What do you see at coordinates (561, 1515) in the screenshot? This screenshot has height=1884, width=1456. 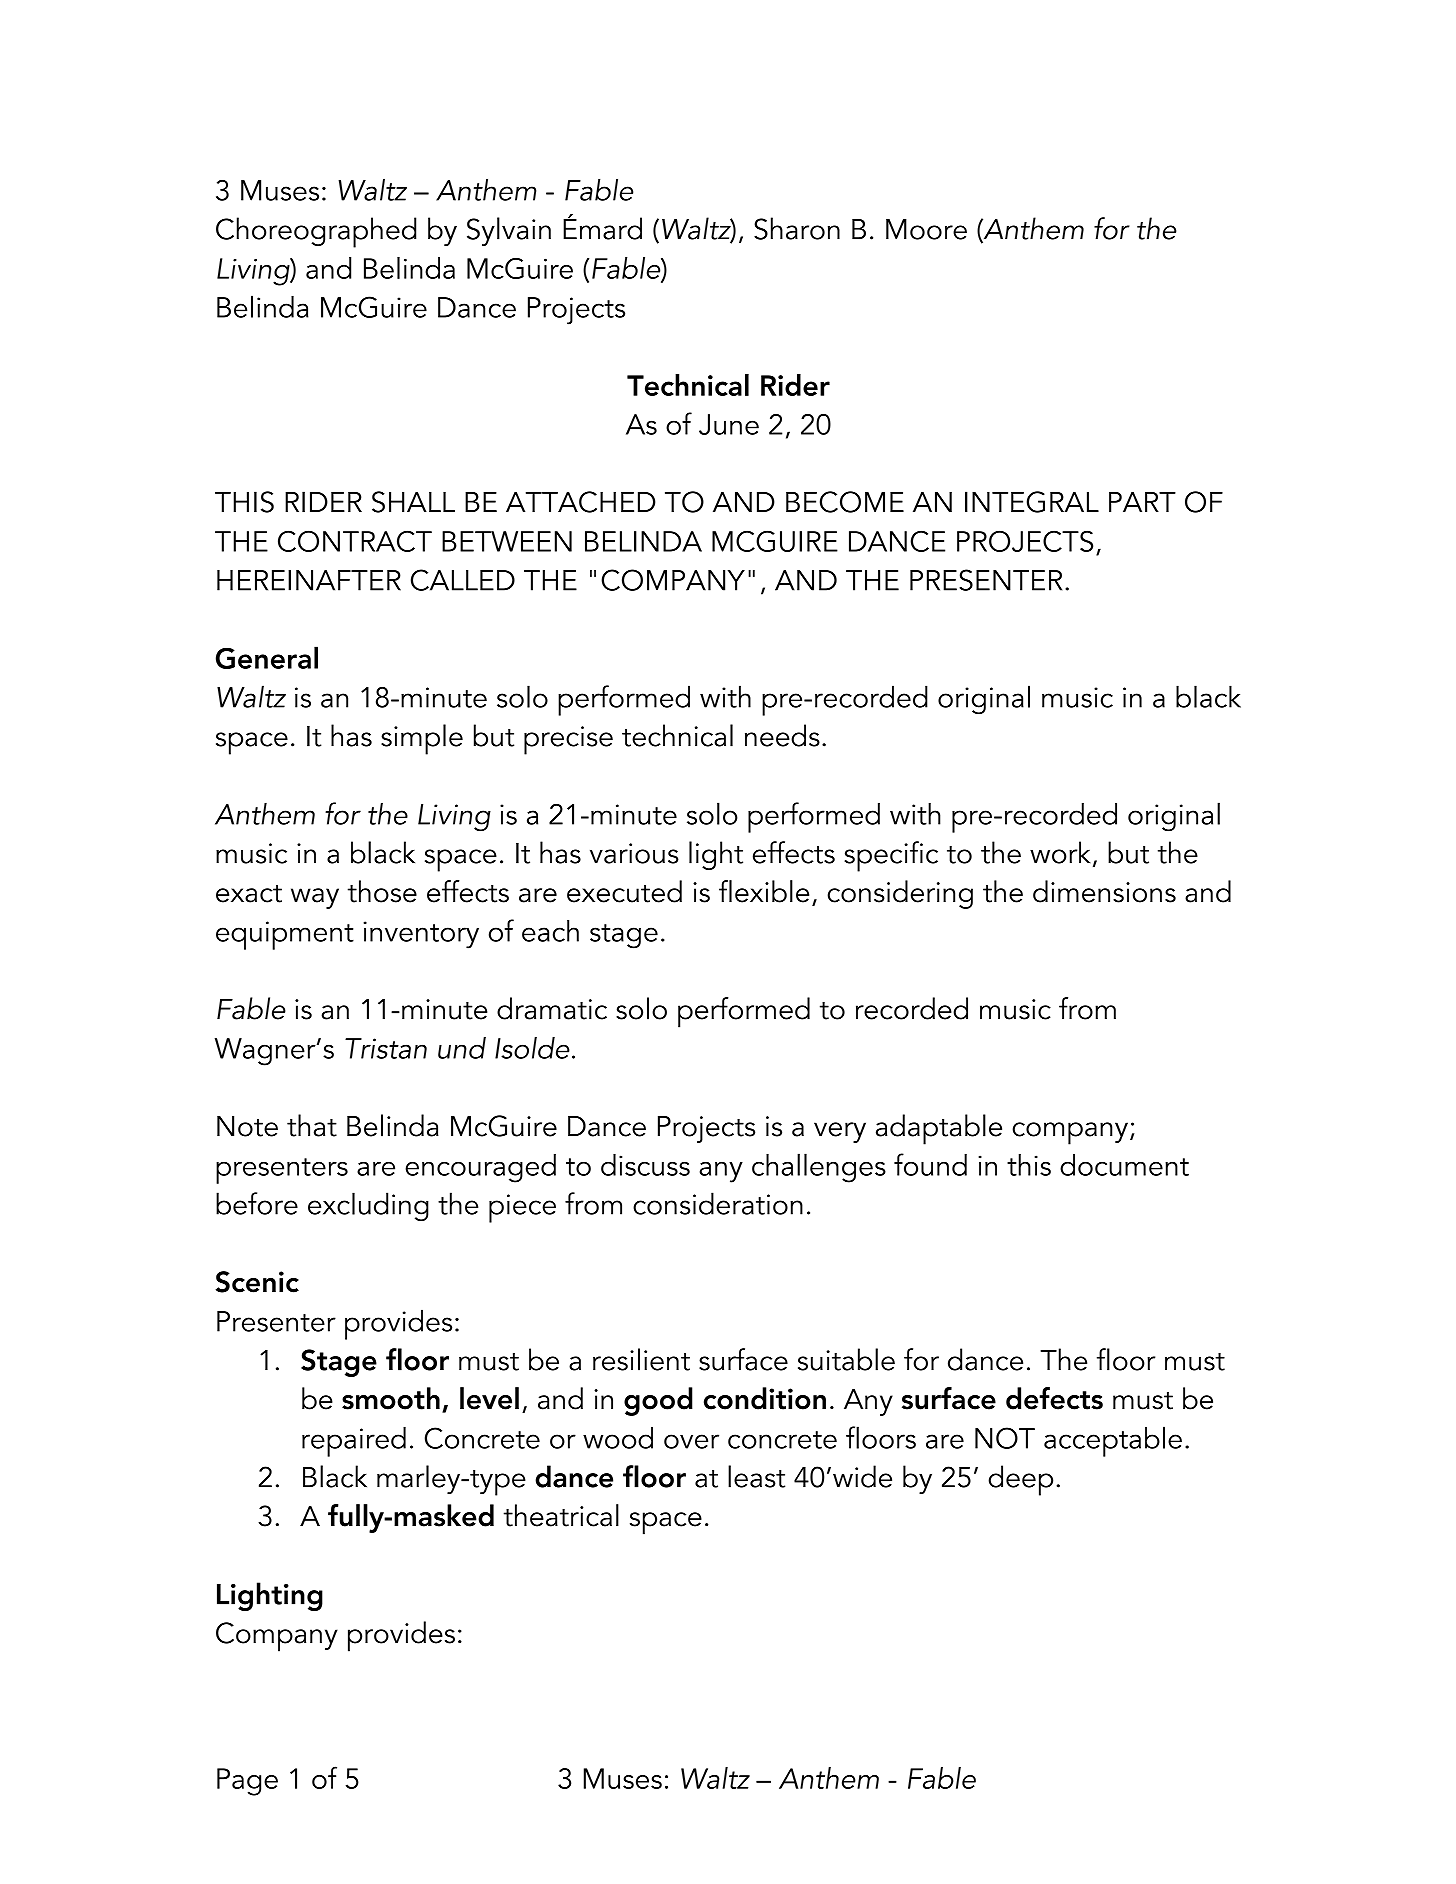 I see `theatrical` at bounding box center [561, 1515].
